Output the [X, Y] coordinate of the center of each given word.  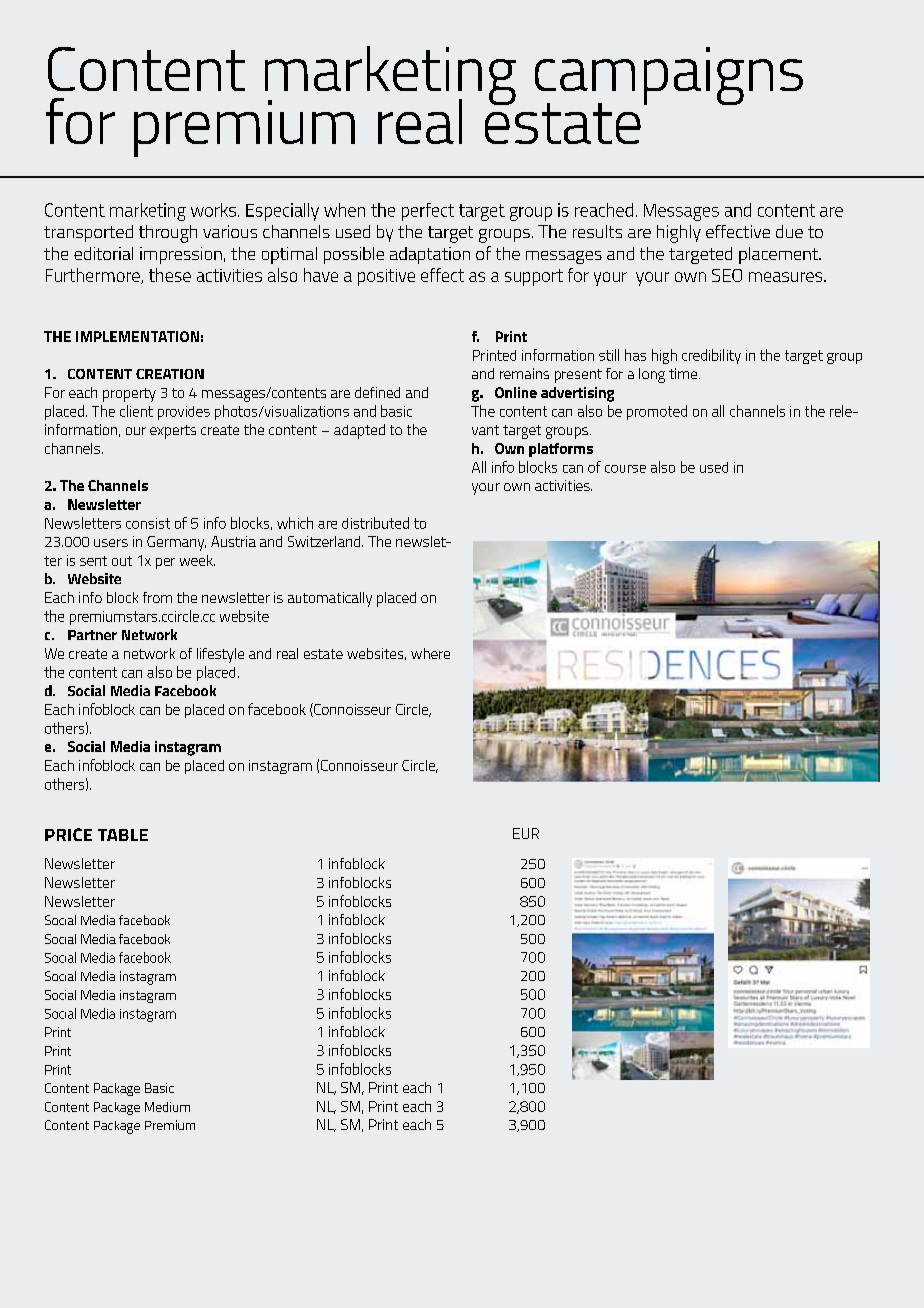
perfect [428, 212]
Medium [167, 1107]
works [215, 210]
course [625, 469]
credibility [711, 356]
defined [377, 392]
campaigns [669, 77]
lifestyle [220, 655]
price [68, 834]
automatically [330, 599]
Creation [170, 374]
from [157, 597]
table [123, 835]
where [430, 653]
